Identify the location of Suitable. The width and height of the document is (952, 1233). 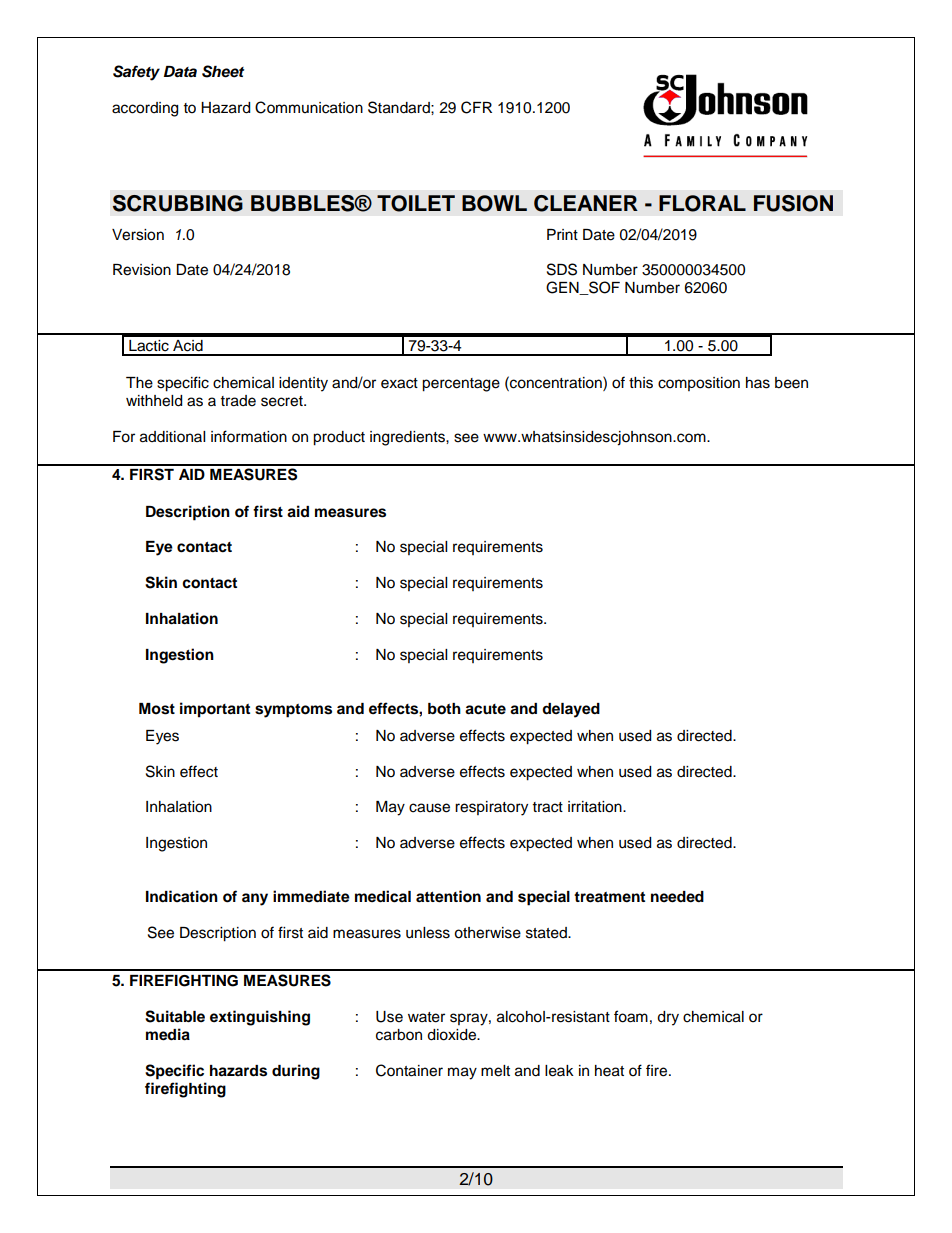
(175, 1016).
